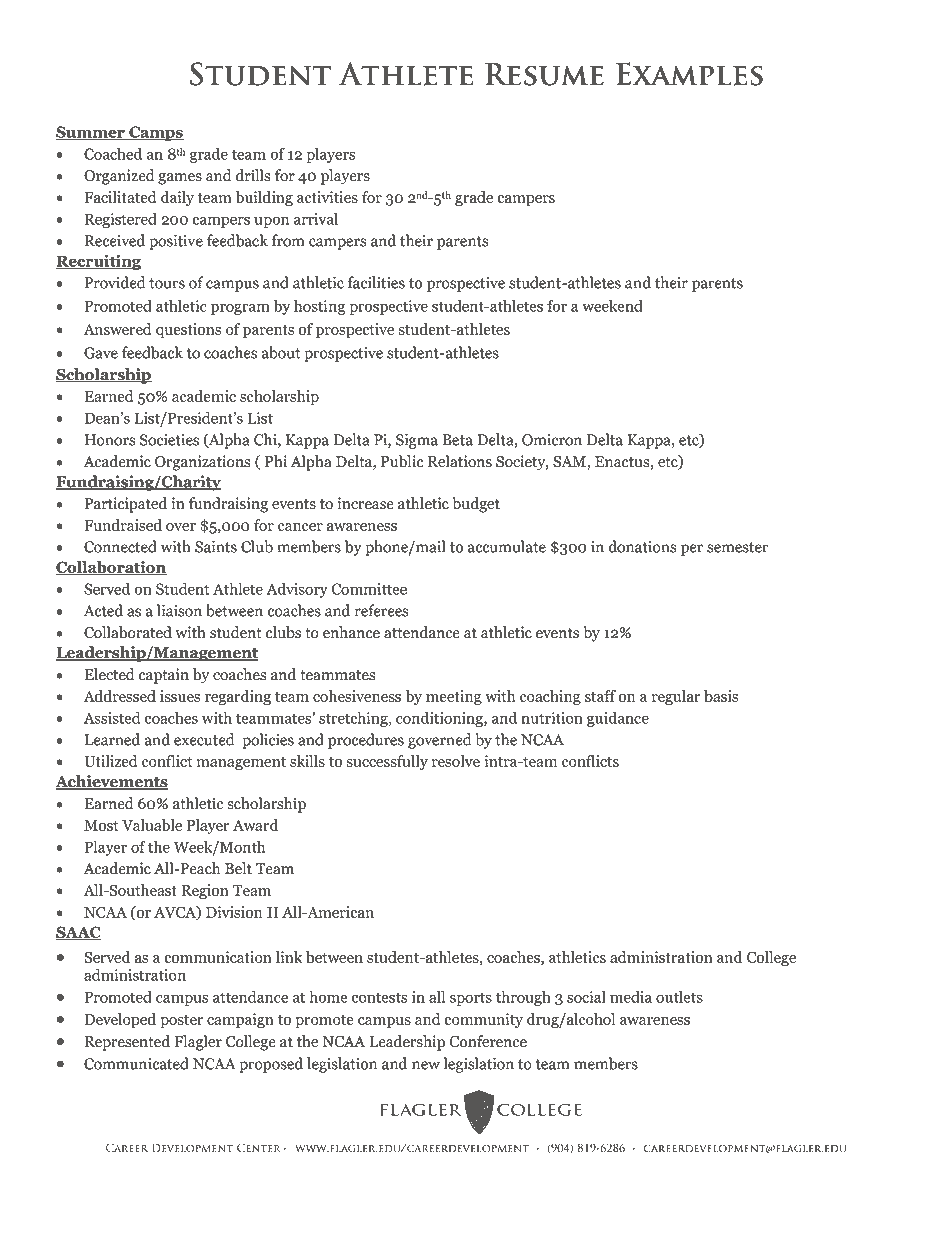 The height and width of the screenshot is (1233, 952). What do you see at coordinates (679, 996) in the screenshot?
I see `outlets` at bounding box center [679, 996].
